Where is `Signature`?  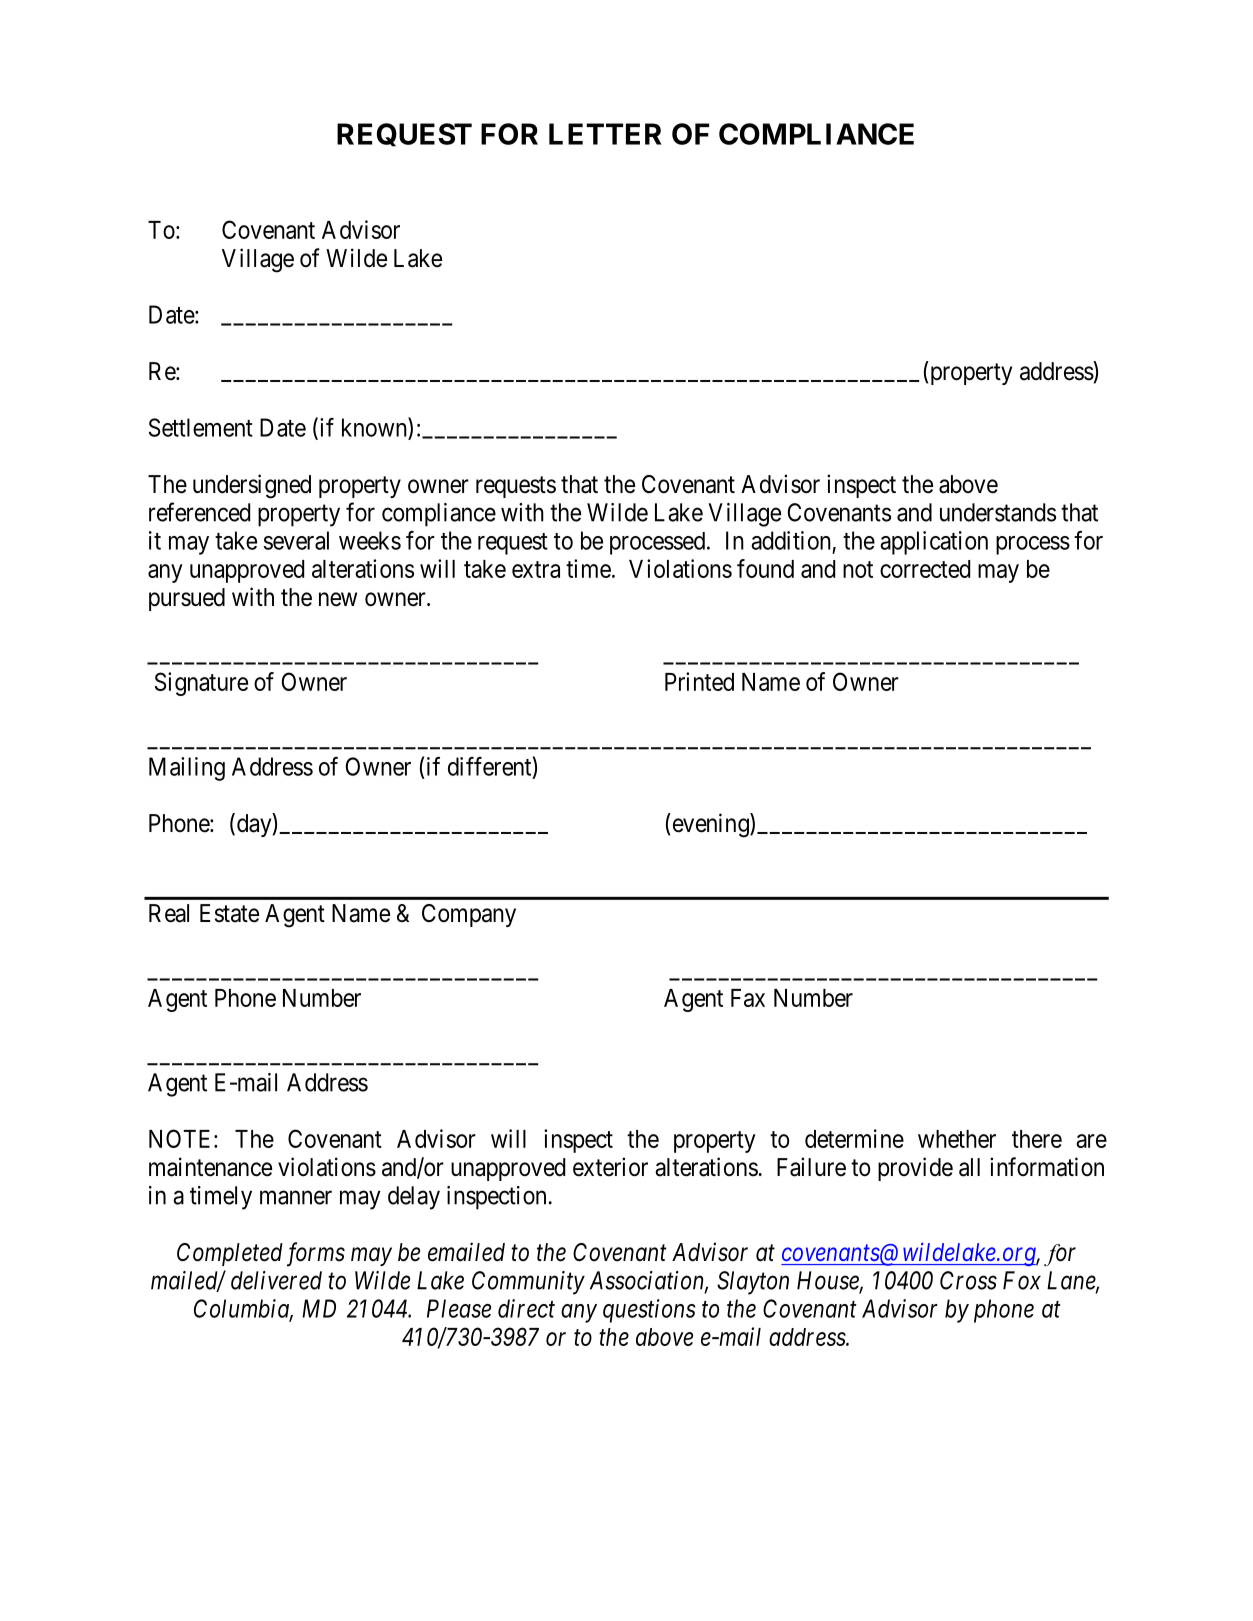
Signature is located at coordinates (201, 684).
